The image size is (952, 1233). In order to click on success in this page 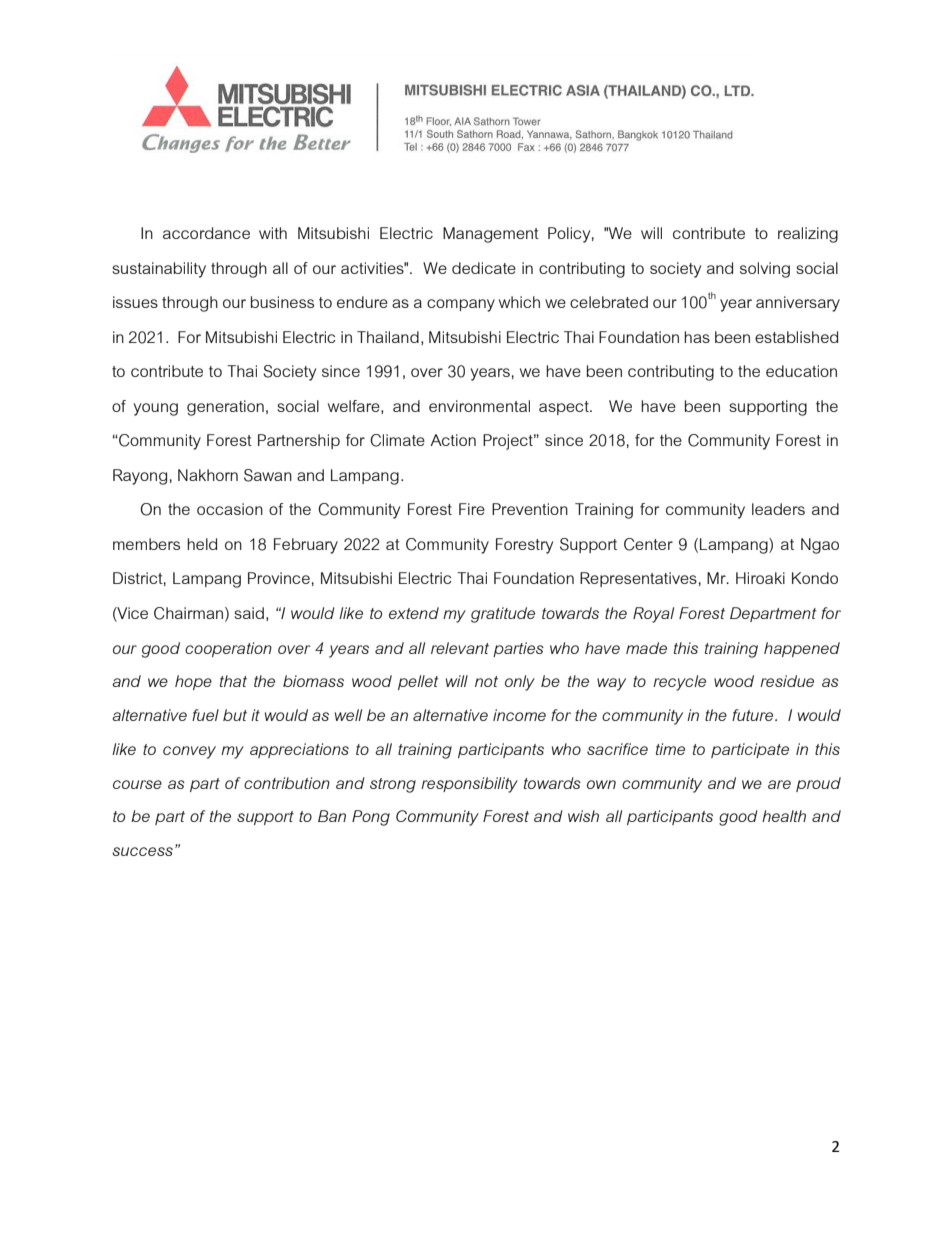, I will do `click(142, 851)`.
